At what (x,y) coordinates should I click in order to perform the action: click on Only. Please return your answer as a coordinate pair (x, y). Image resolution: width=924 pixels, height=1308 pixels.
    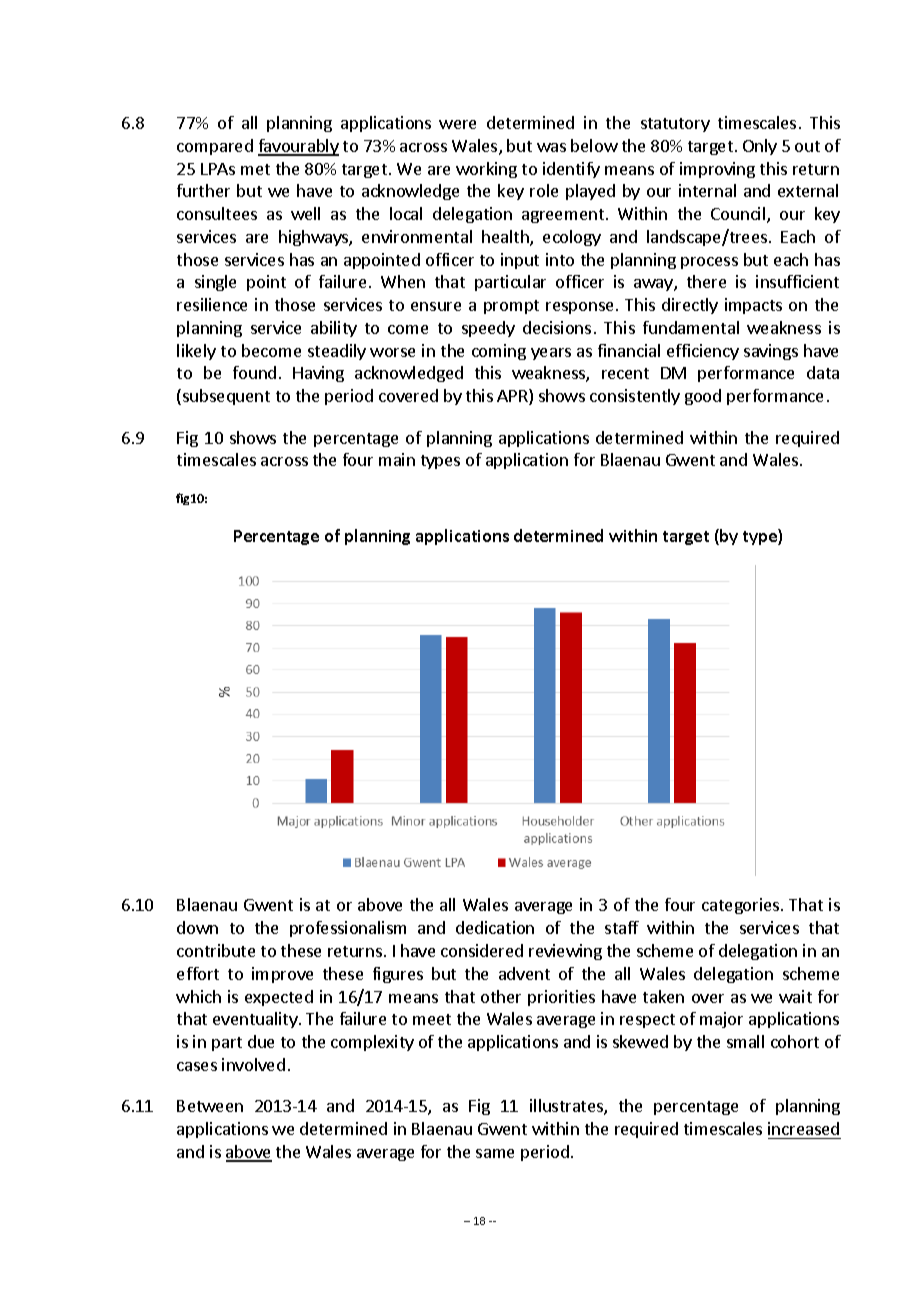
    Looking at the image, I should click on (760, 147).
